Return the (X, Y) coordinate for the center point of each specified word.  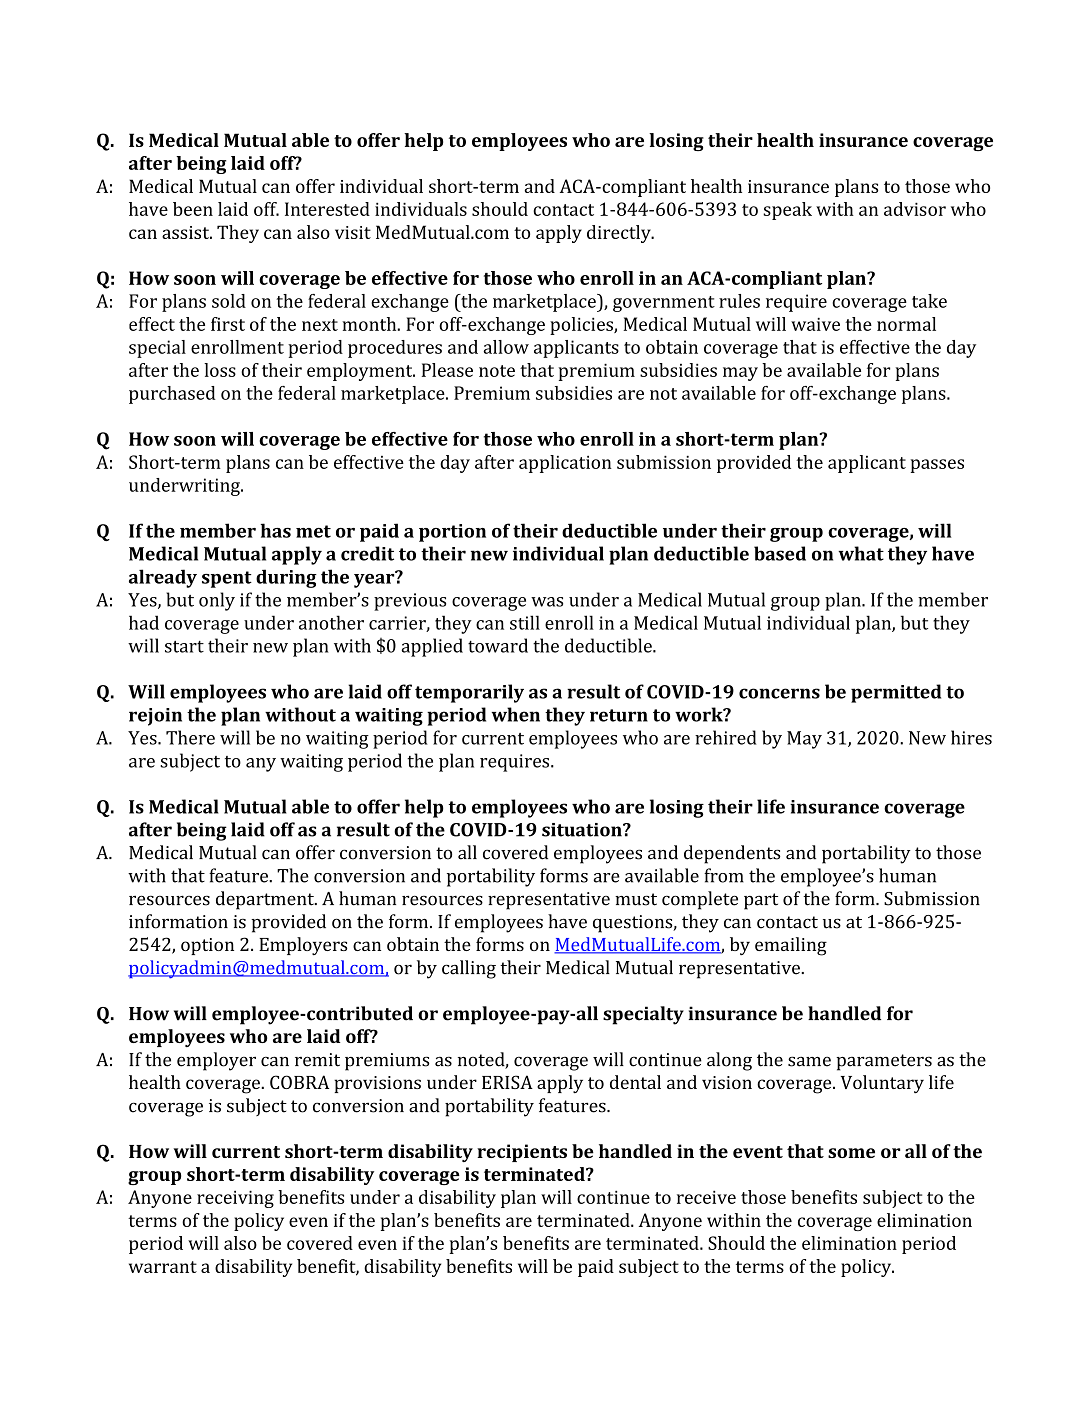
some (851, 1153)
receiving (235, 1199)
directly (620, 234)
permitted (896, 693)
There (190, 737)
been (193, 209)
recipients (522, 1153)
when (515, 714)
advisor (915, 209)
